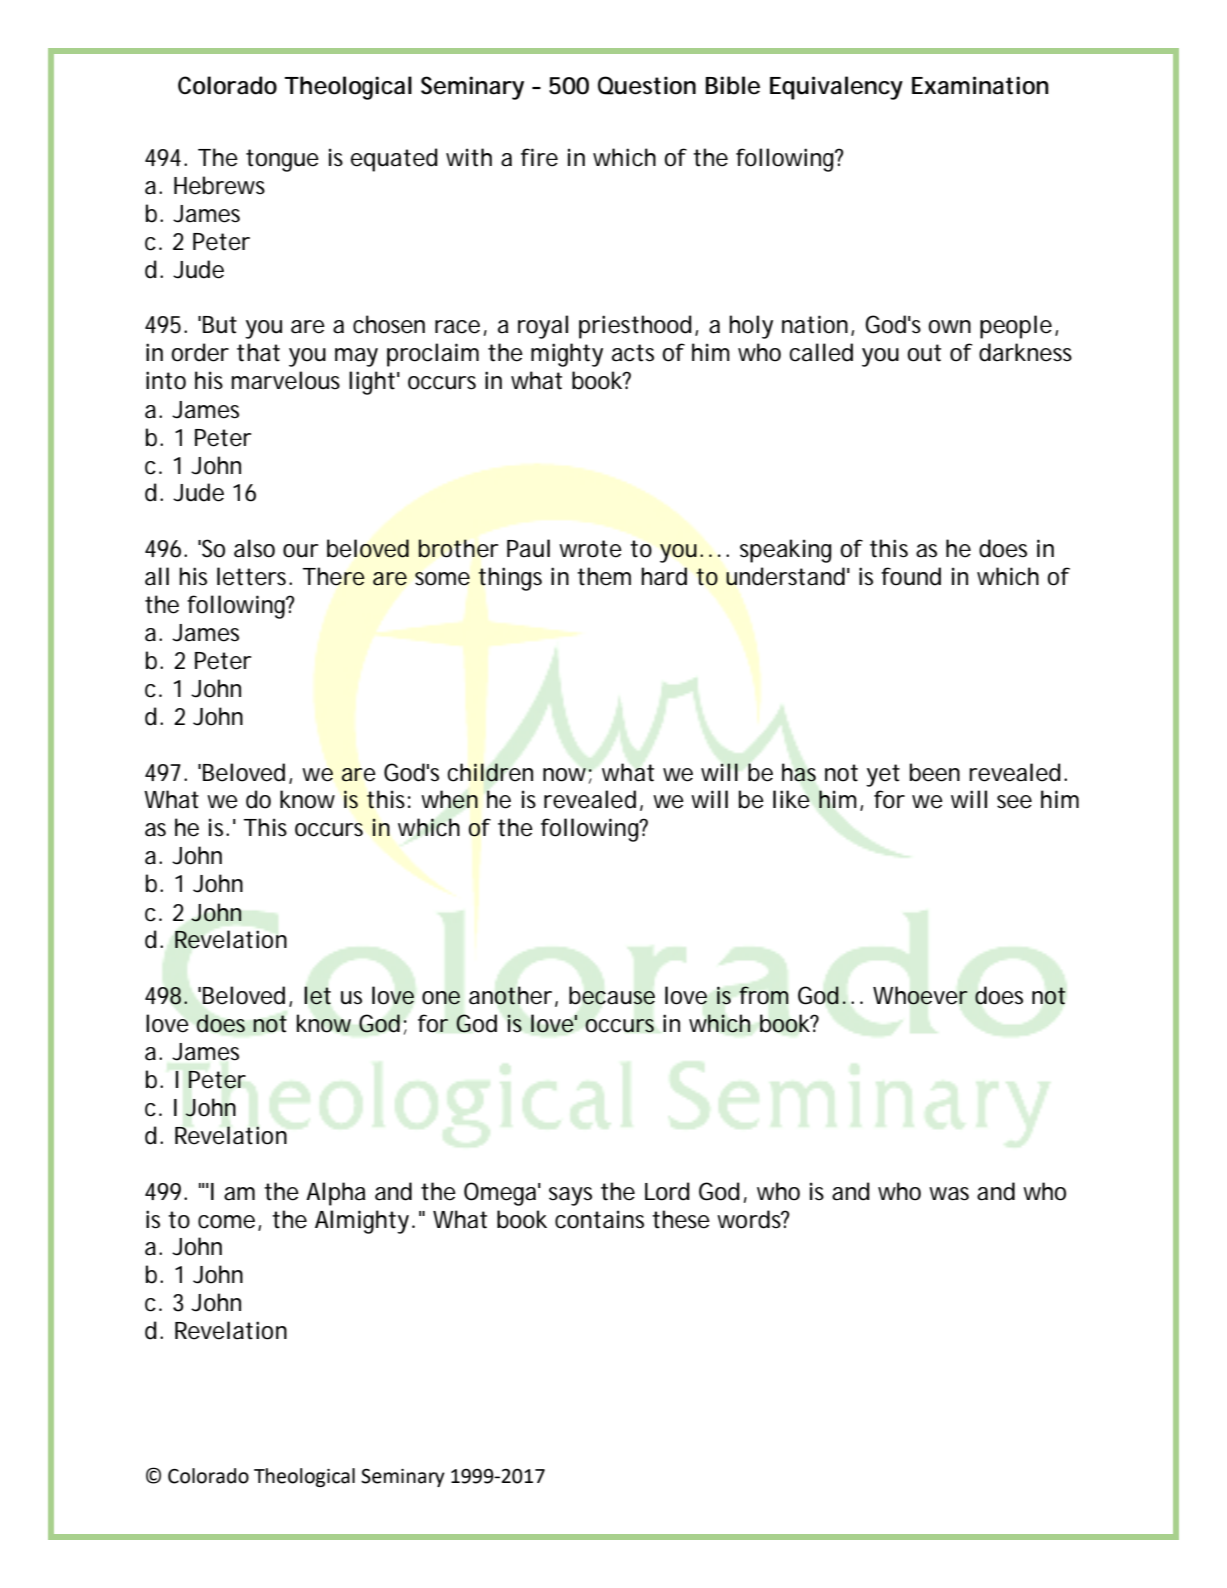 The height and width of the screenshot is (1588, 1227). Describe the element at coordinates (490, 772) in the screenshot. I see `children` at that location.
